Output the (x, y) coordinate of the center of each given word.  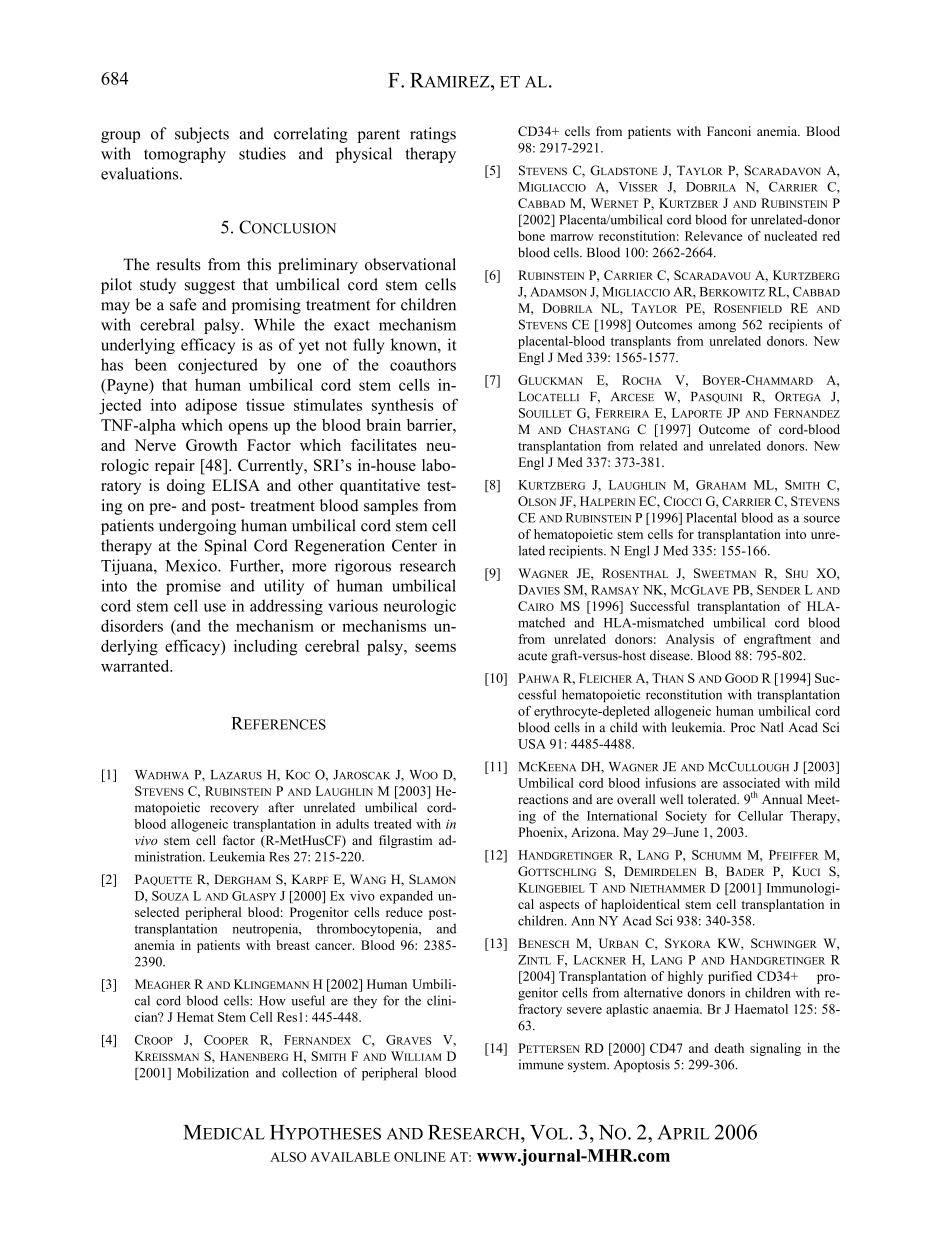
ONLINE (420, 1157)
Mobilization (213, 1072)
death (729, 1048)
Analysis (690, 640)
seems (435, 647)
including (265, 648)
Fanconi (729, 131)
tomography (185, 155)
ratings (433, 135)
